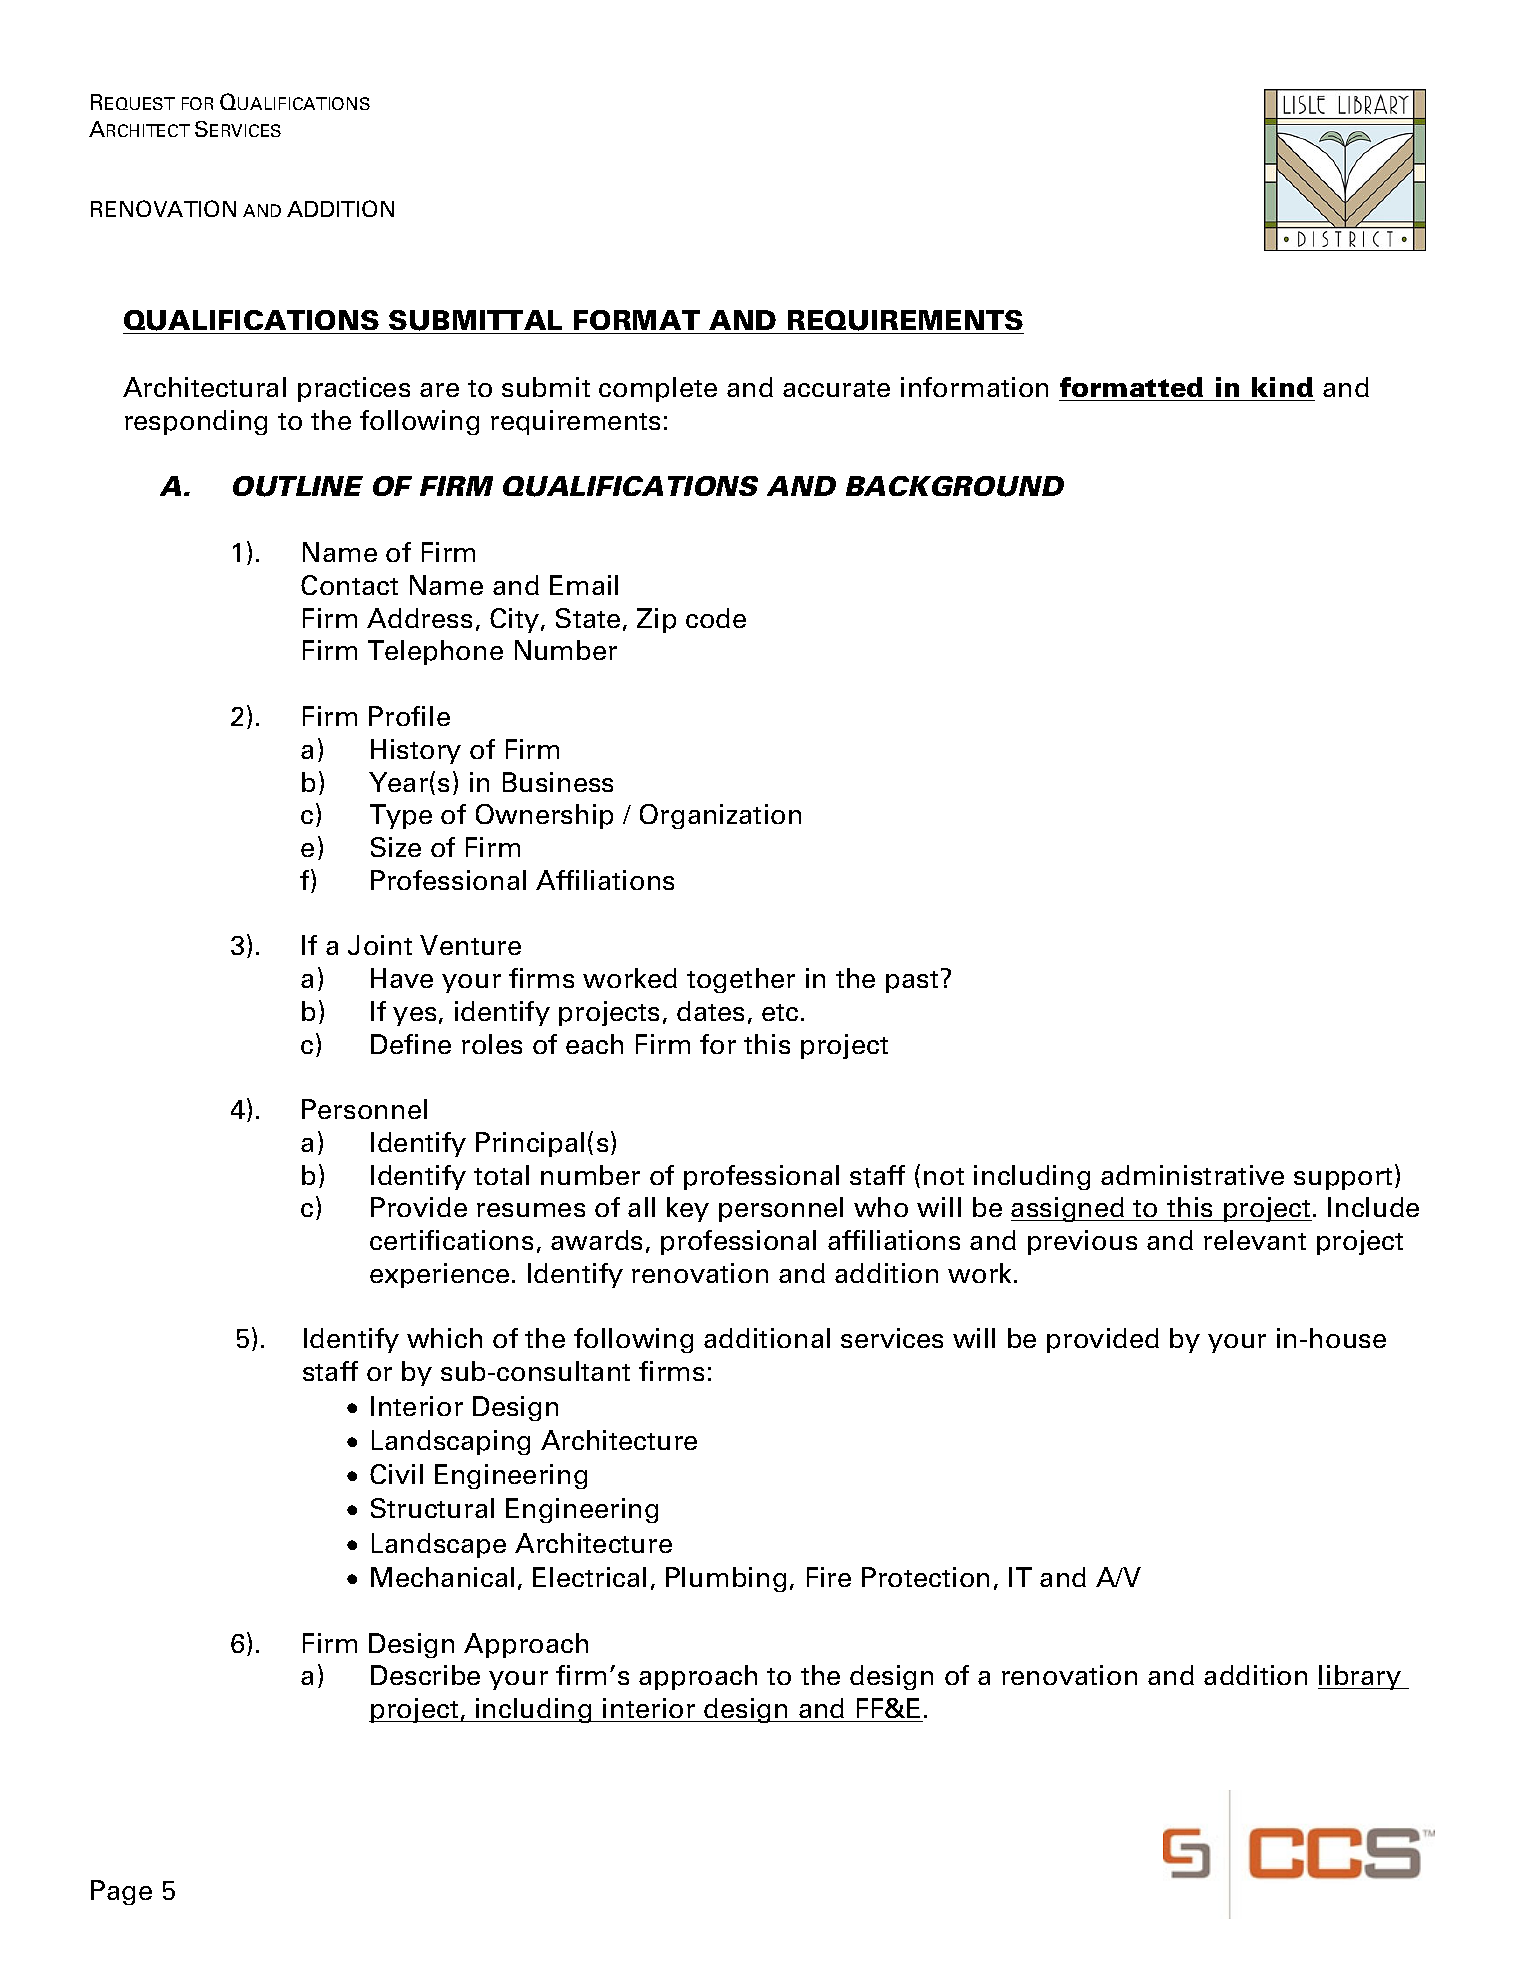  What do you see at coordinates (688, 1209) in the screenshot?
I see `key` at bounding box center [688, 1209].
